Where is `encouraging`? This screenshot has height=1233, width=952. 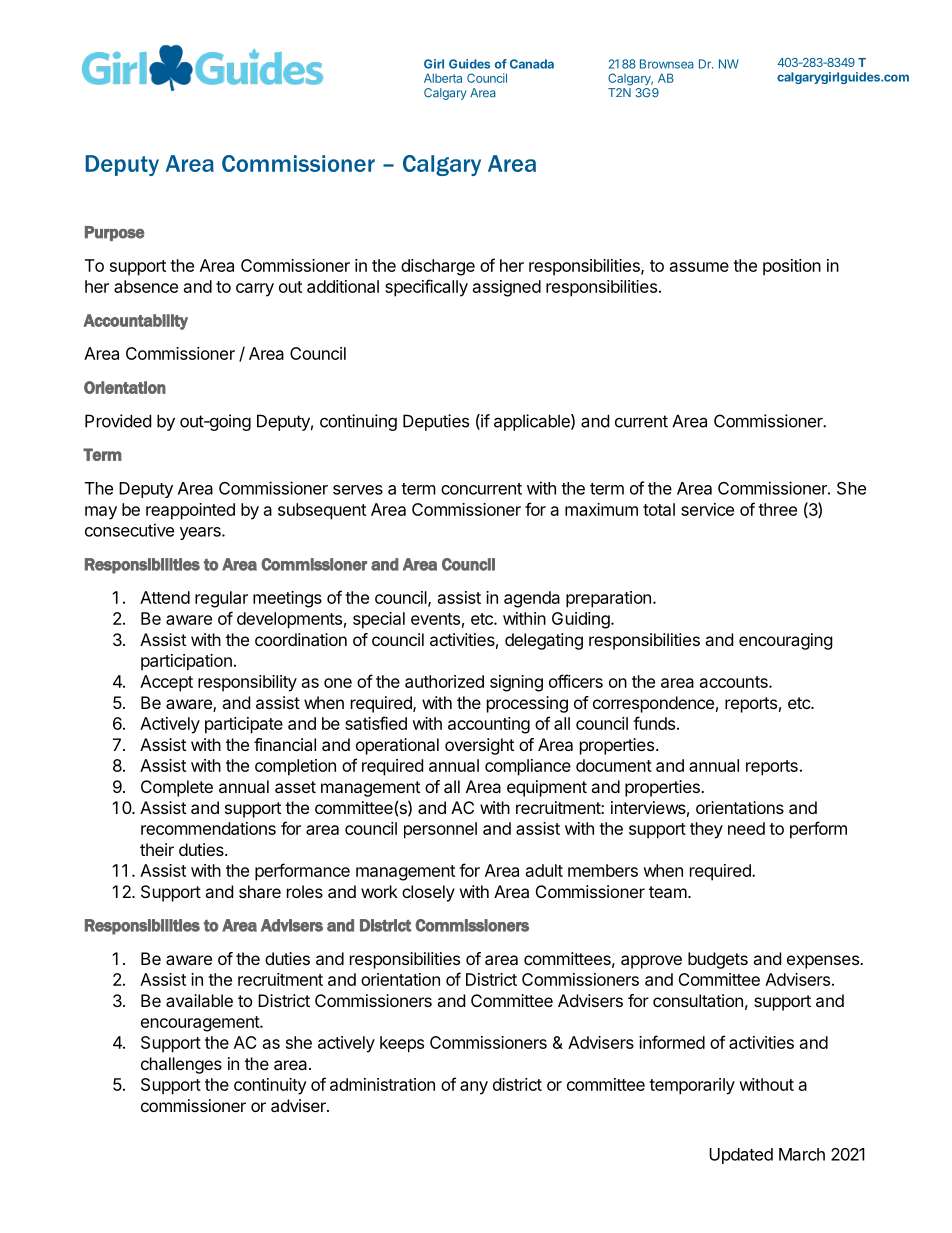
encouraging is located at coordinates (786, 641).
